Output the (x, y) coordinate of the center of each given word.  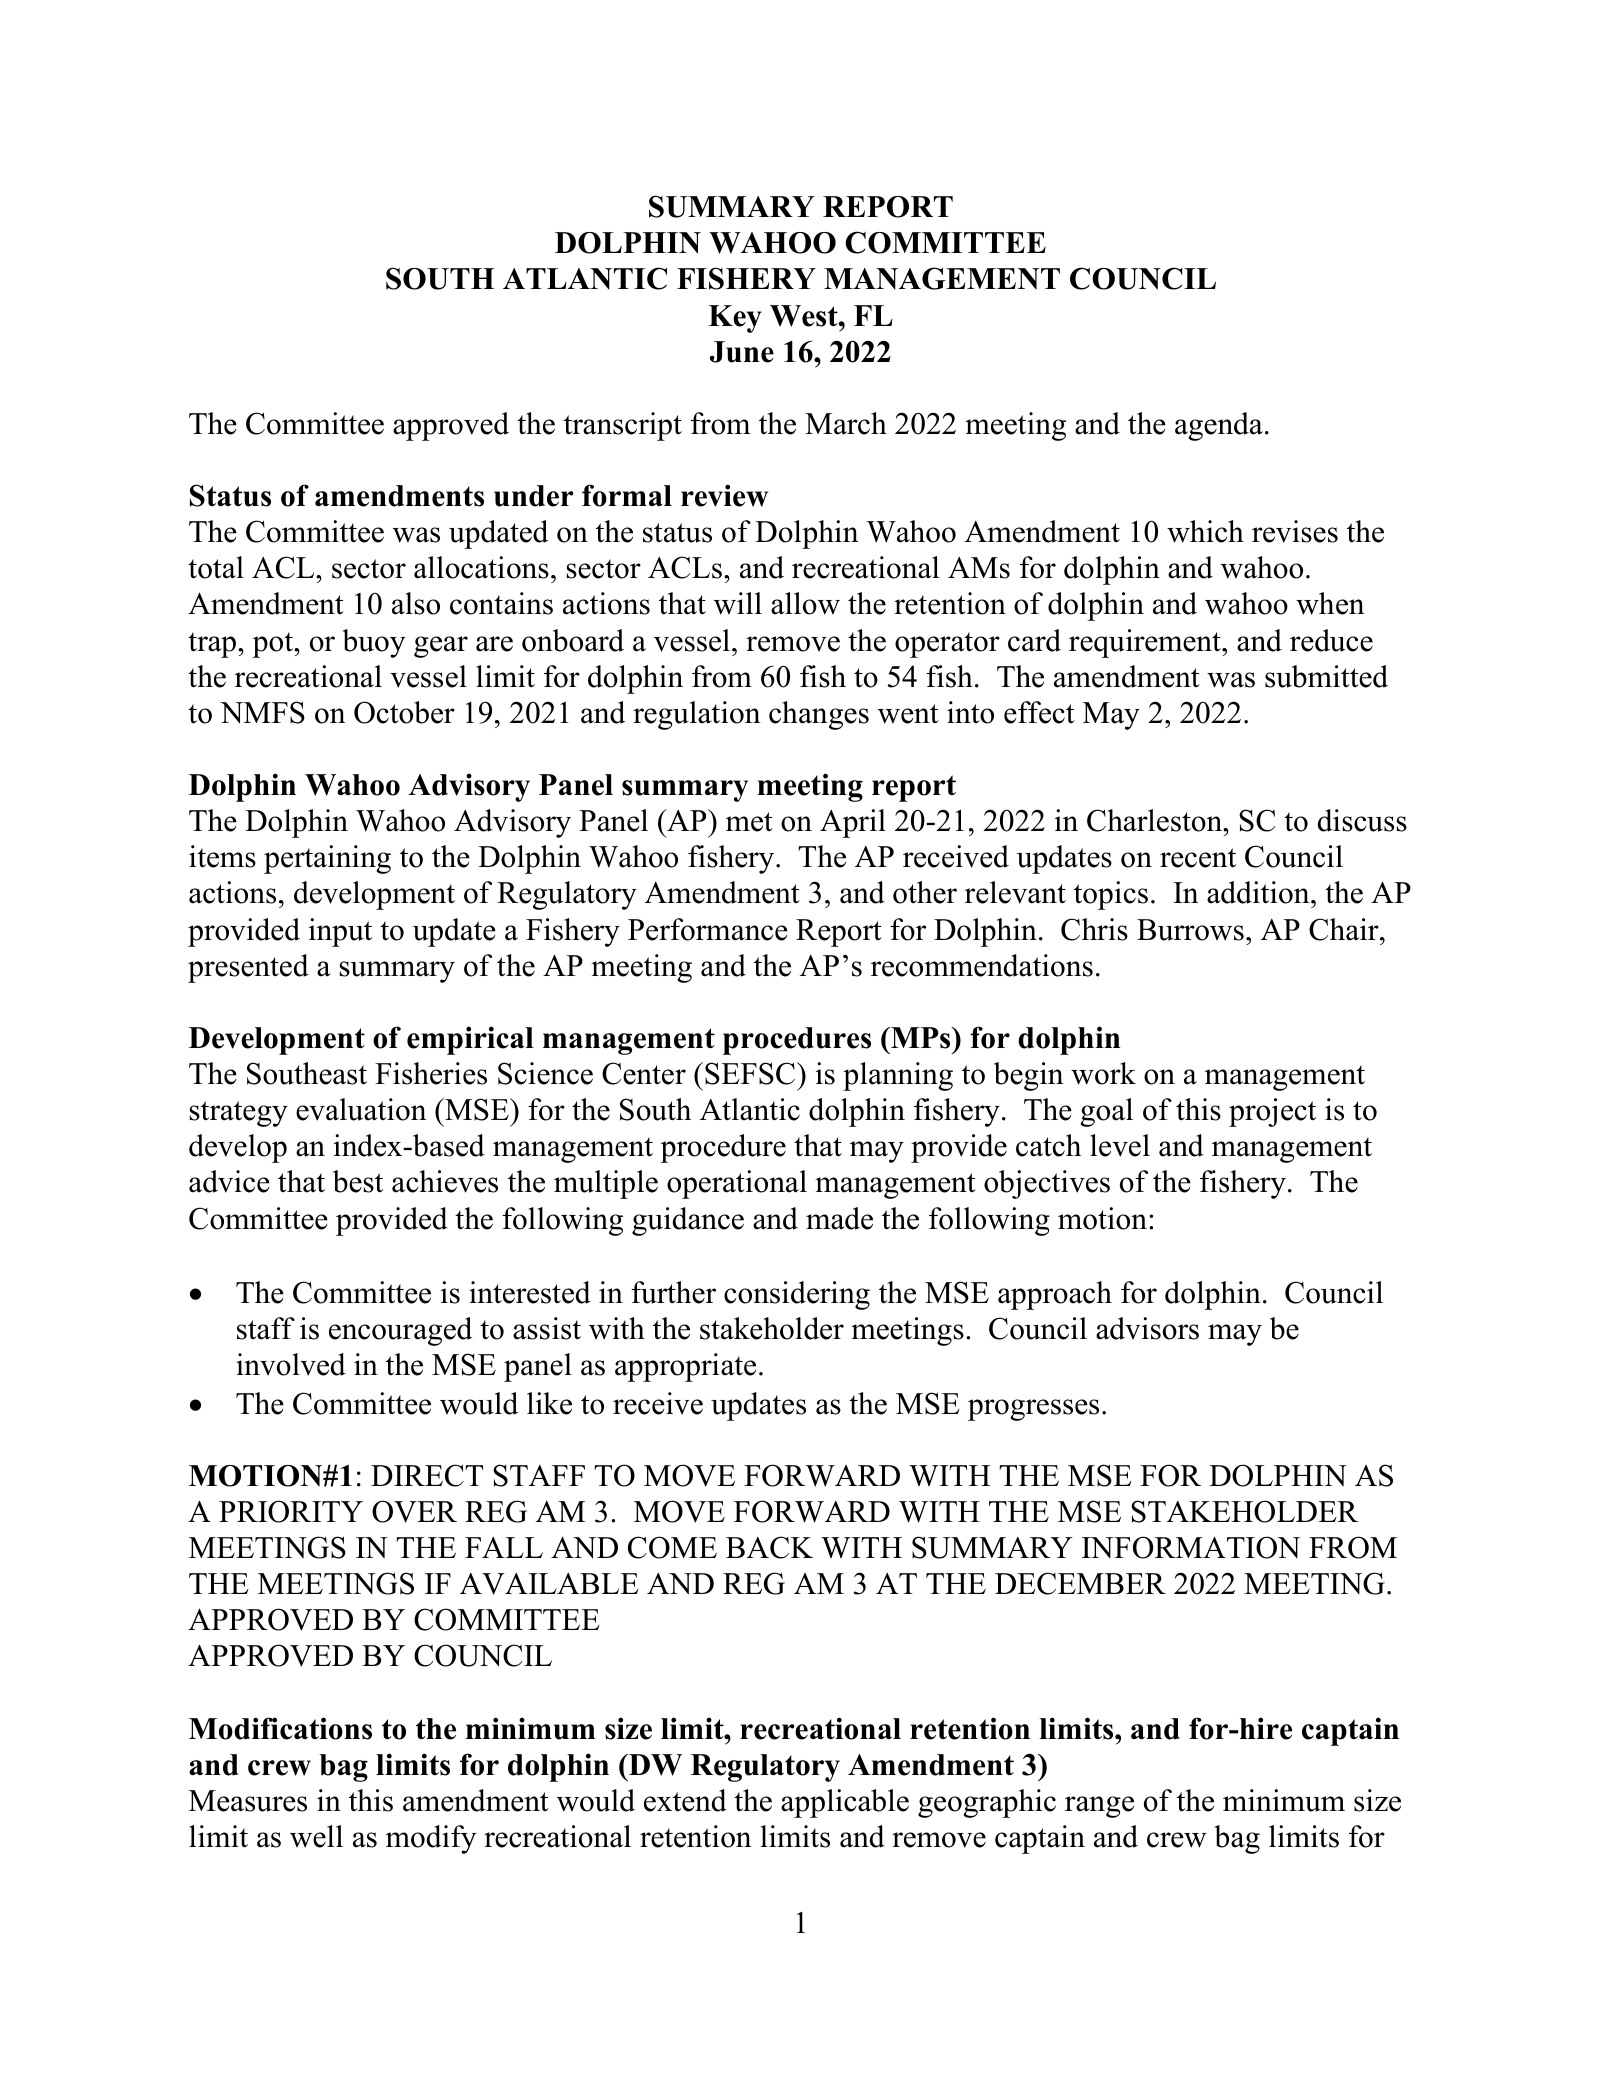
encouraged (400, 1331)
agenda (1219, 426)
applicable (845, 1803)
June (742, 352)
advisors (1147, 1328)
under (533, 496)
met (749, 822)
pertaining (327, 859)
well (316, 1836)
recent (1198, 858)
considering (797, 1295)
